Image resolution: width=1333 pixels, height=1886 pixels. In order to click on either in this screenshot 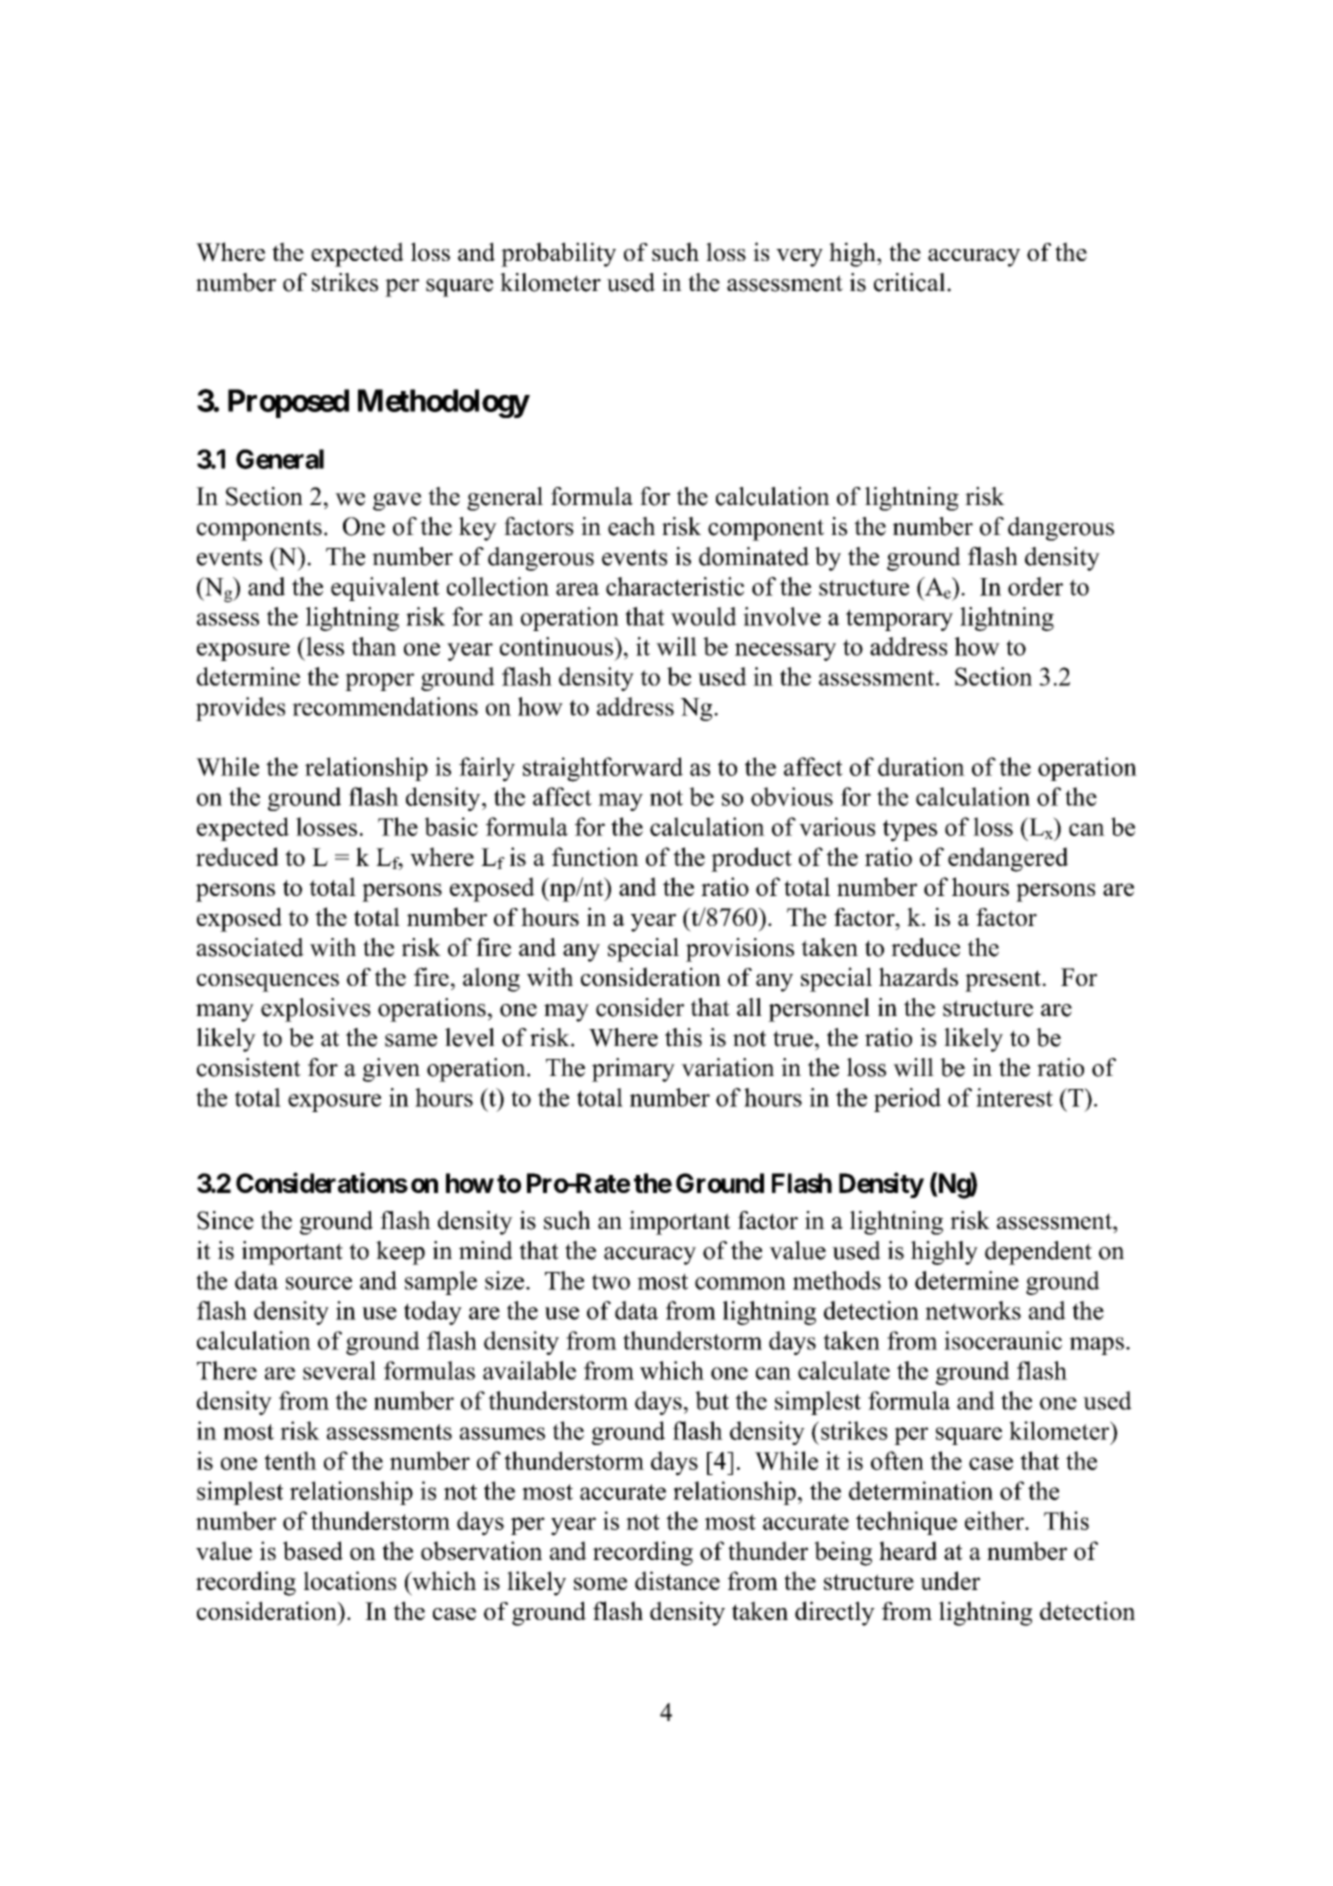, I will do `click(995, 1520)`.
